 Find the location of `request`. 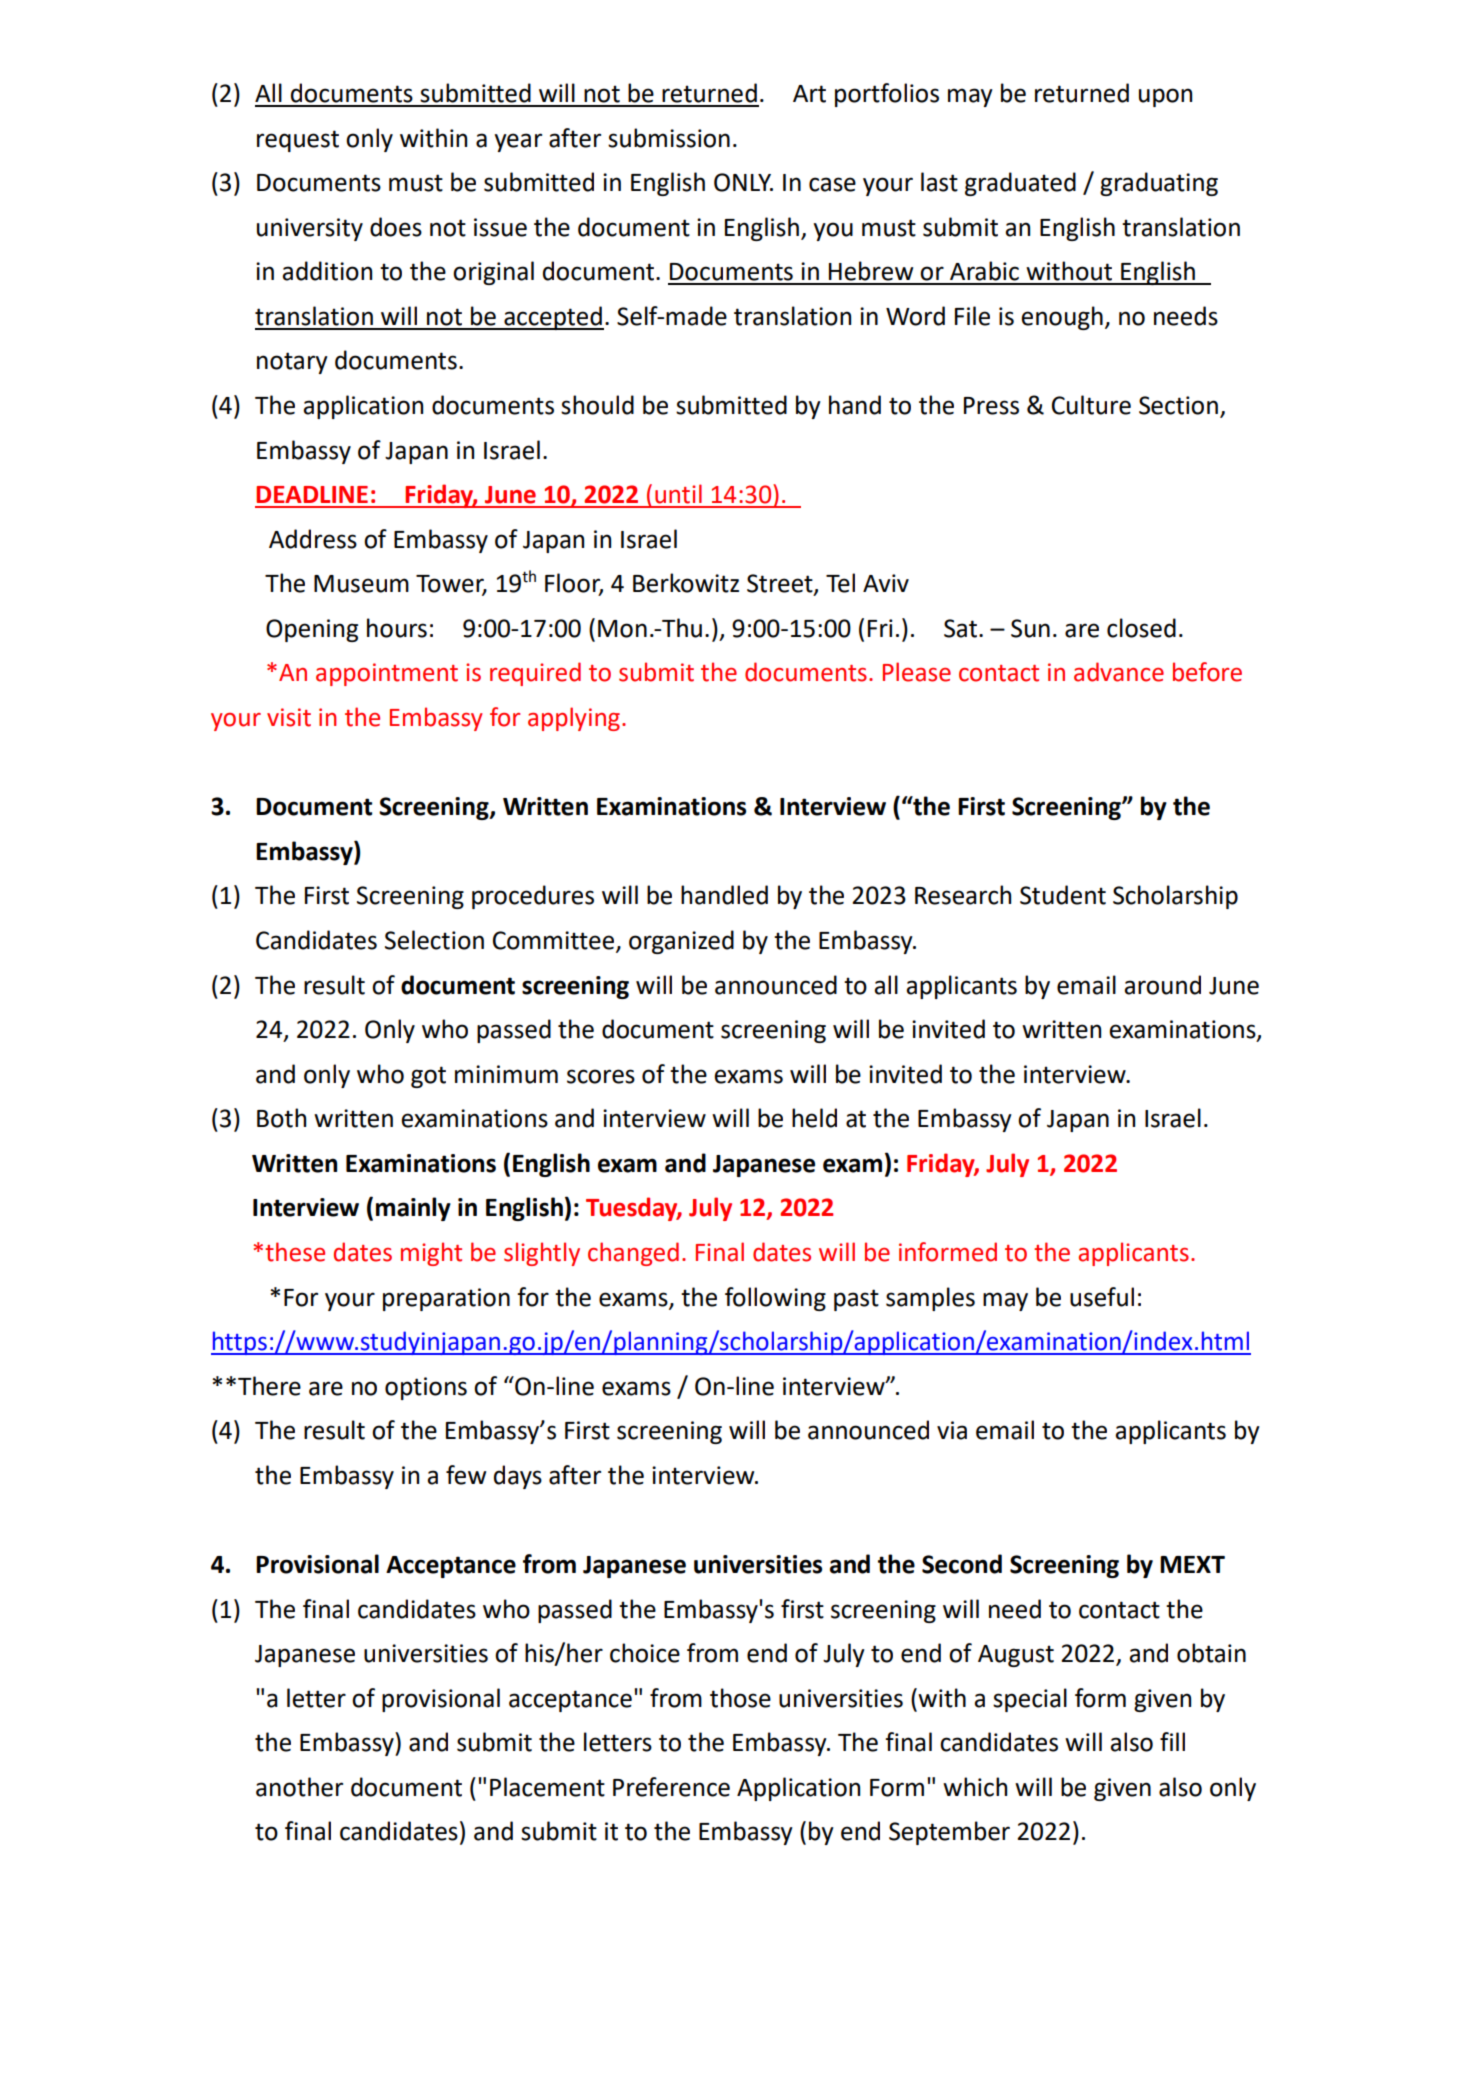

request is located at coordinates (298, 141).
